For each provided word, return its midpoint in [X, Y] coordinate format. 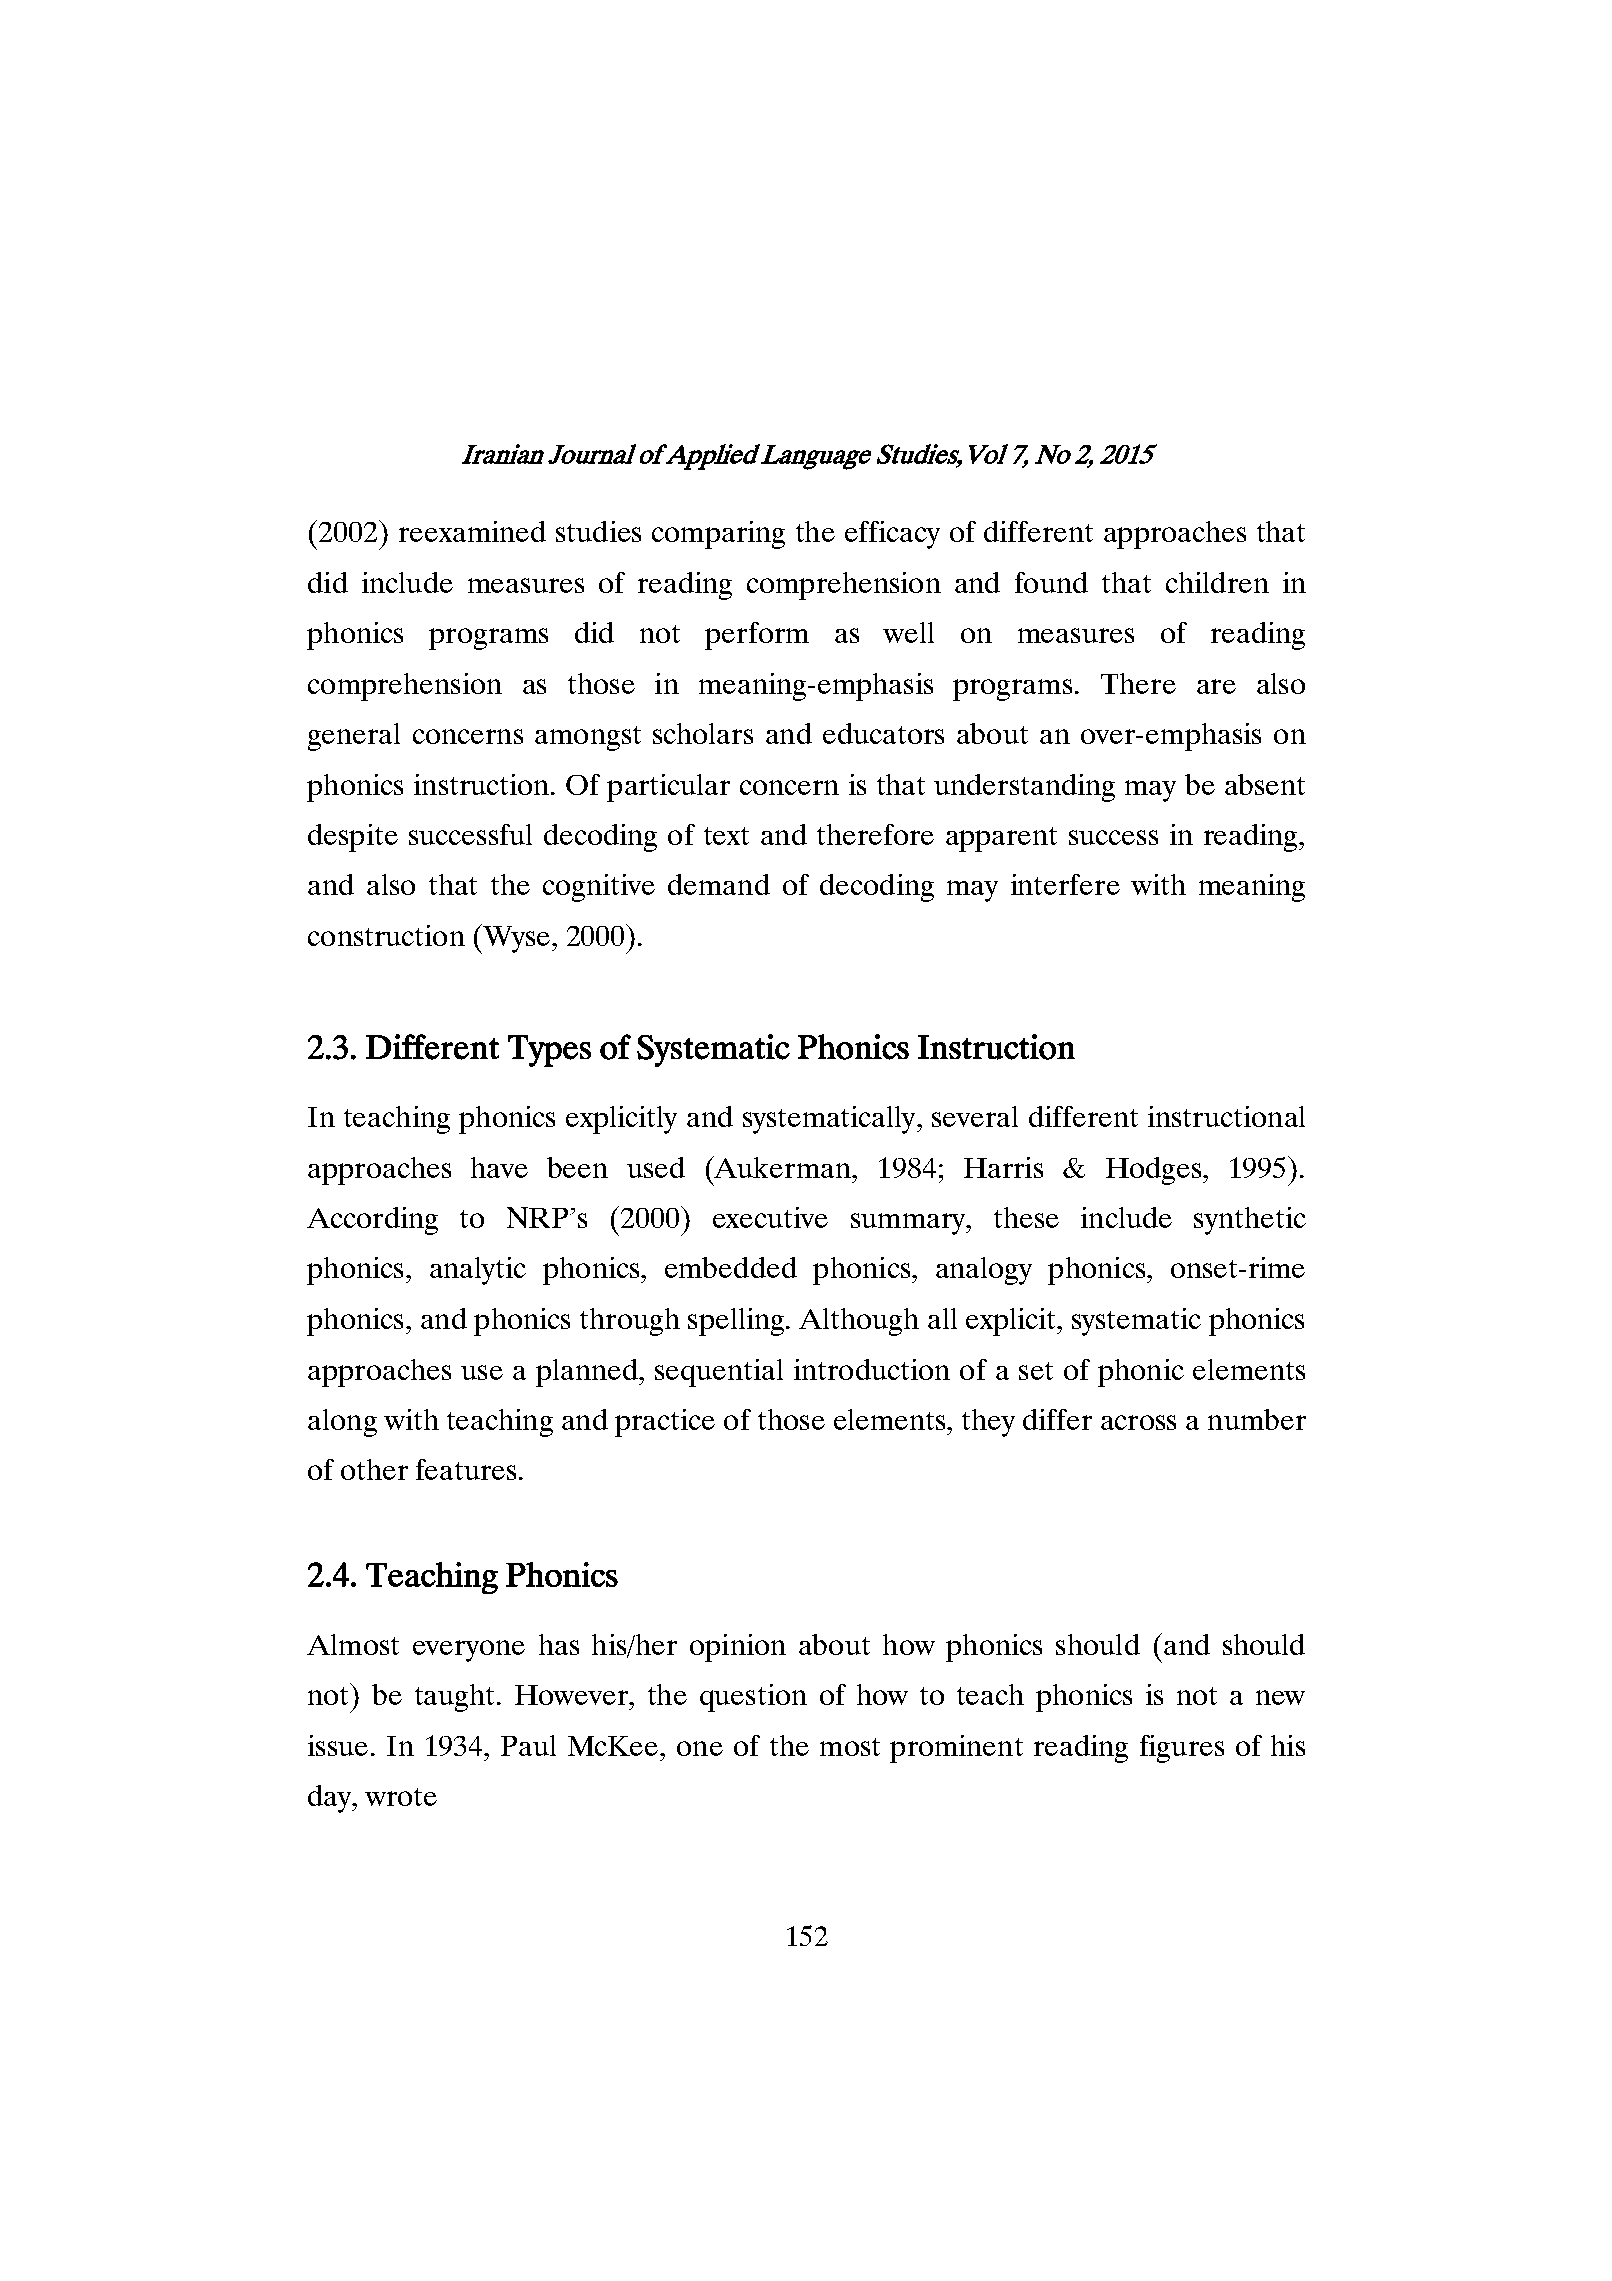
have [499, 1167]
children [1217, 582]
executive [770, 1217]
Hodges [1155, 1171]
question [753, 1698]
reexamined [472, 531]
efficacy [892, 535]
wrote [401, 1797]
